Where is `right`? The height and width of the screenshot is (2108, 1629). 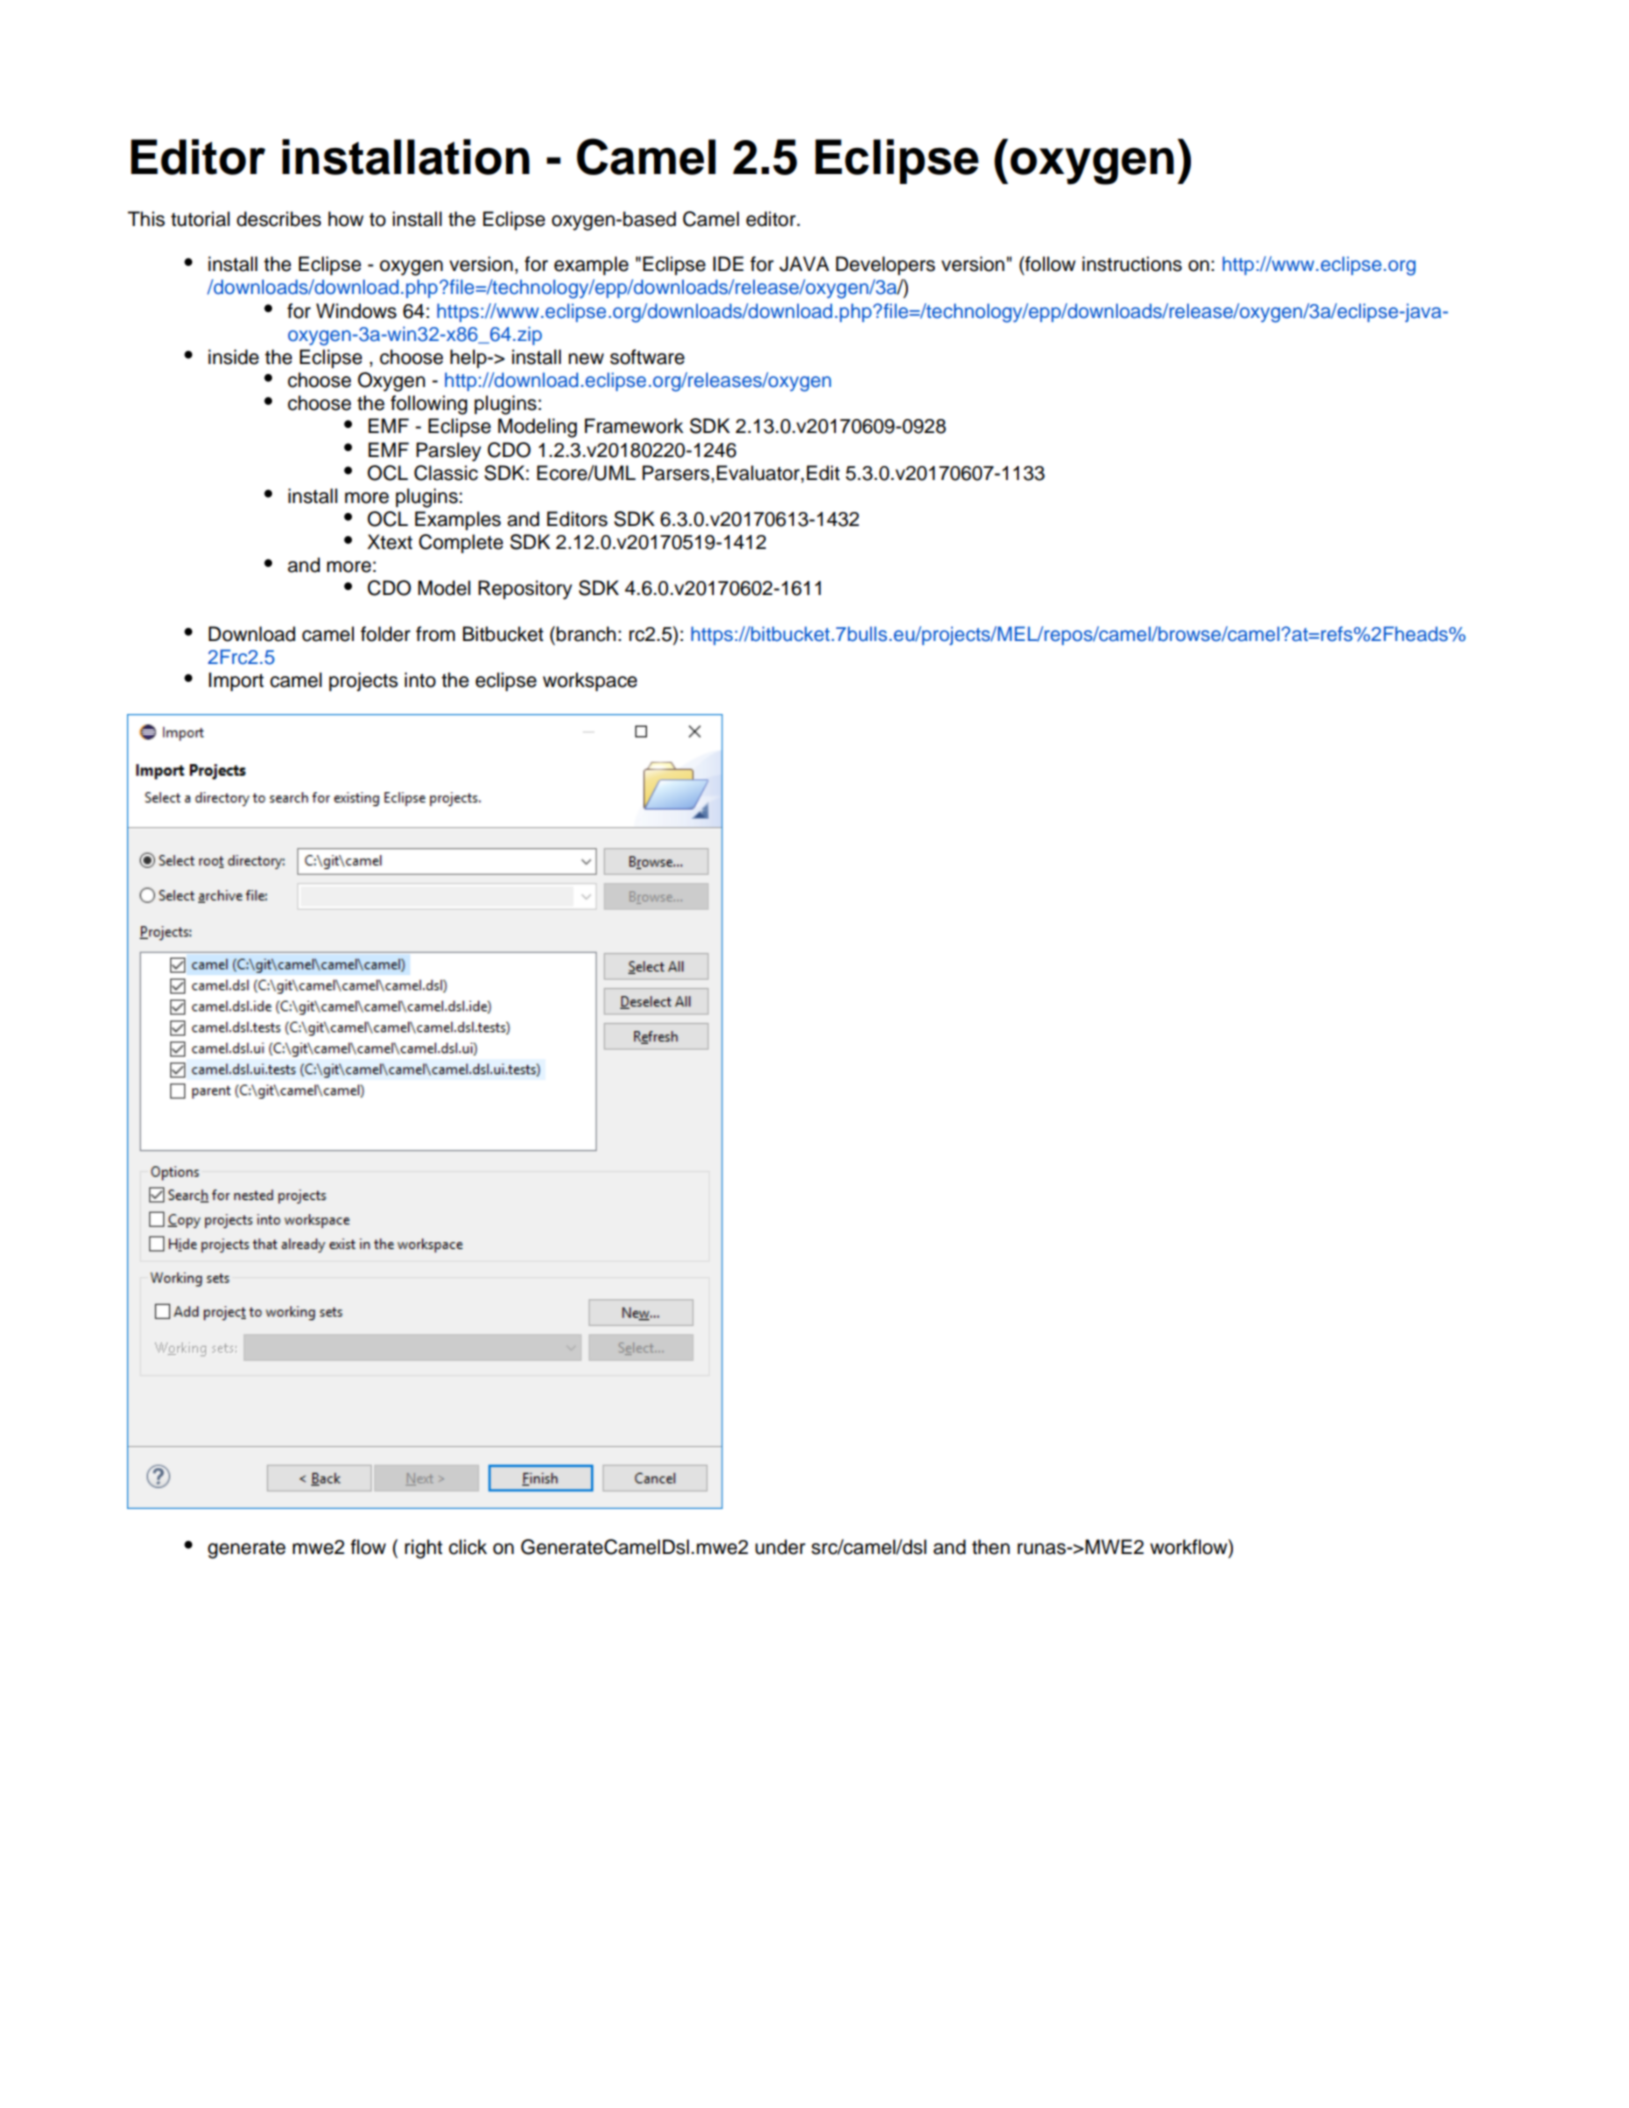 right is located at coordinates (424, 1549).
